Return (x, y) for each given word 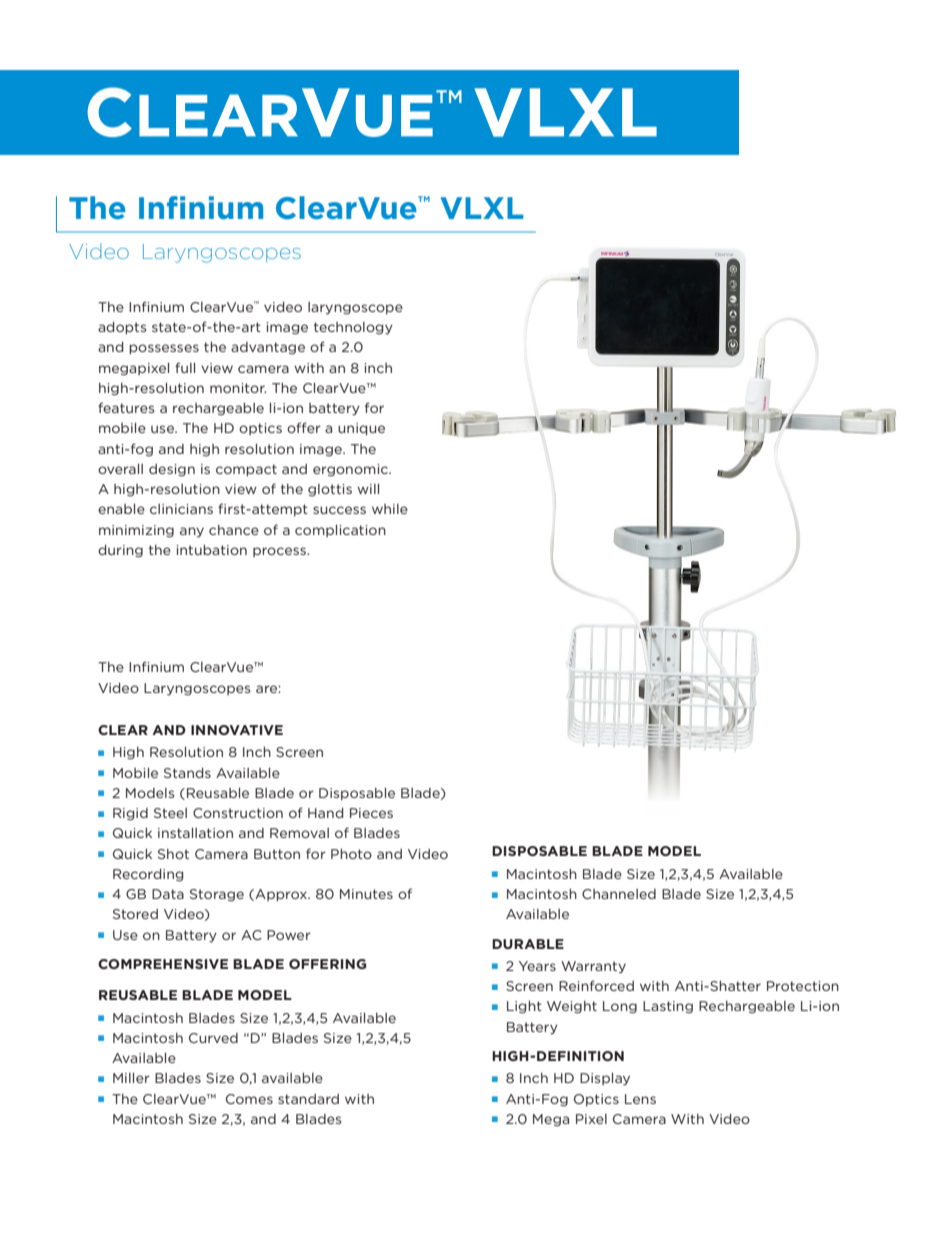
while (390, 509)
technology (353, 328)
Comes (249, 1099)
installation (195, 833)
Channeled (619, 894)
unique (361, 429)
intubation (211, 550)
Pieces (371, 813)
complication (340, 531)
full (185, 367)
